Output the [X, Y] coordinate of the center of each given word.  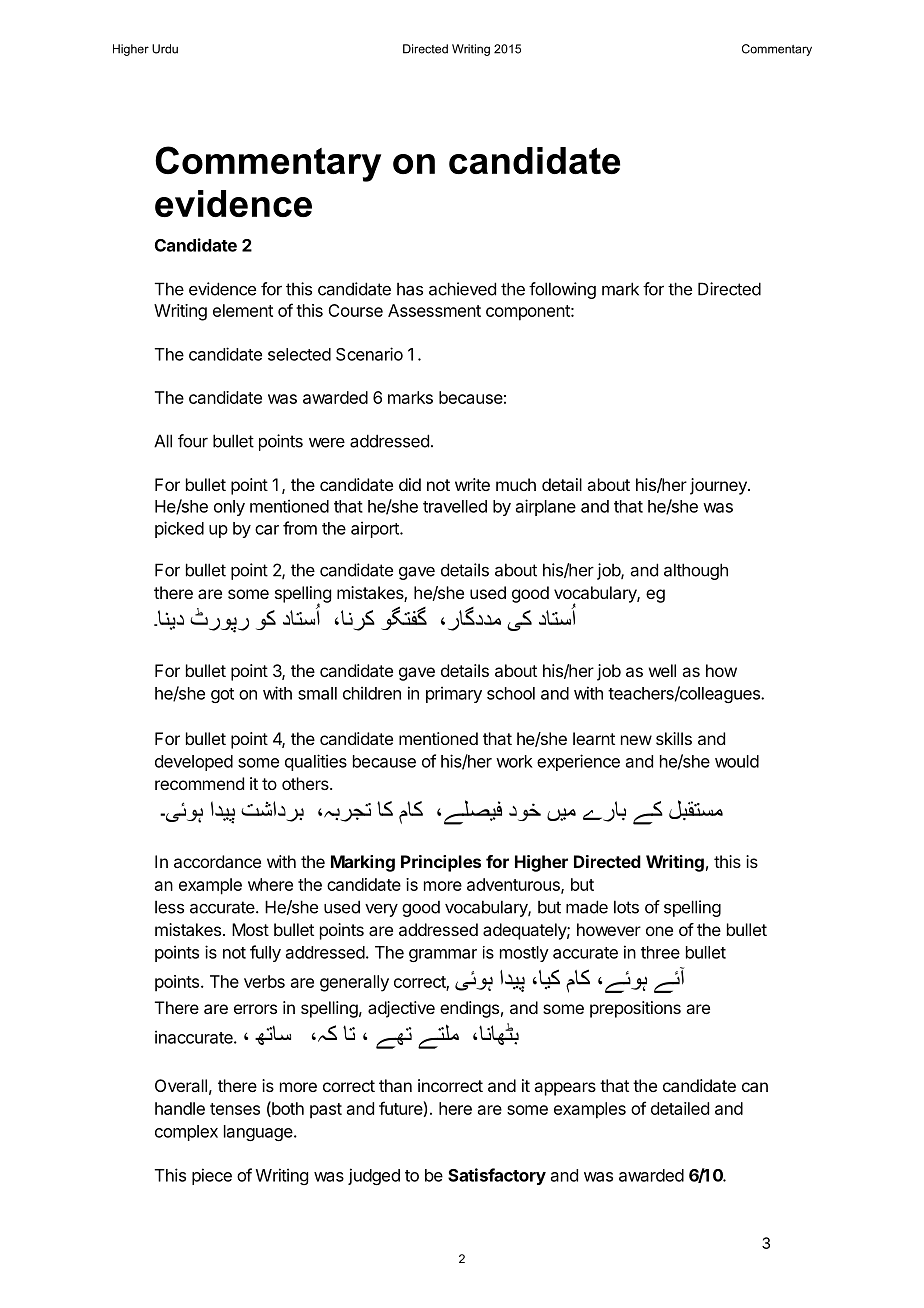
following [562, 290]
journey [719, 486]
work [514, 761]
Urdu [165, 49]
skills [674, 738]
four [193, 441]
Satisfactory [497, 1176]
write [472, 484]
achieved [462, 289]
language [259, 1133]
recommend [199, 783]
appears [565, 1089]
